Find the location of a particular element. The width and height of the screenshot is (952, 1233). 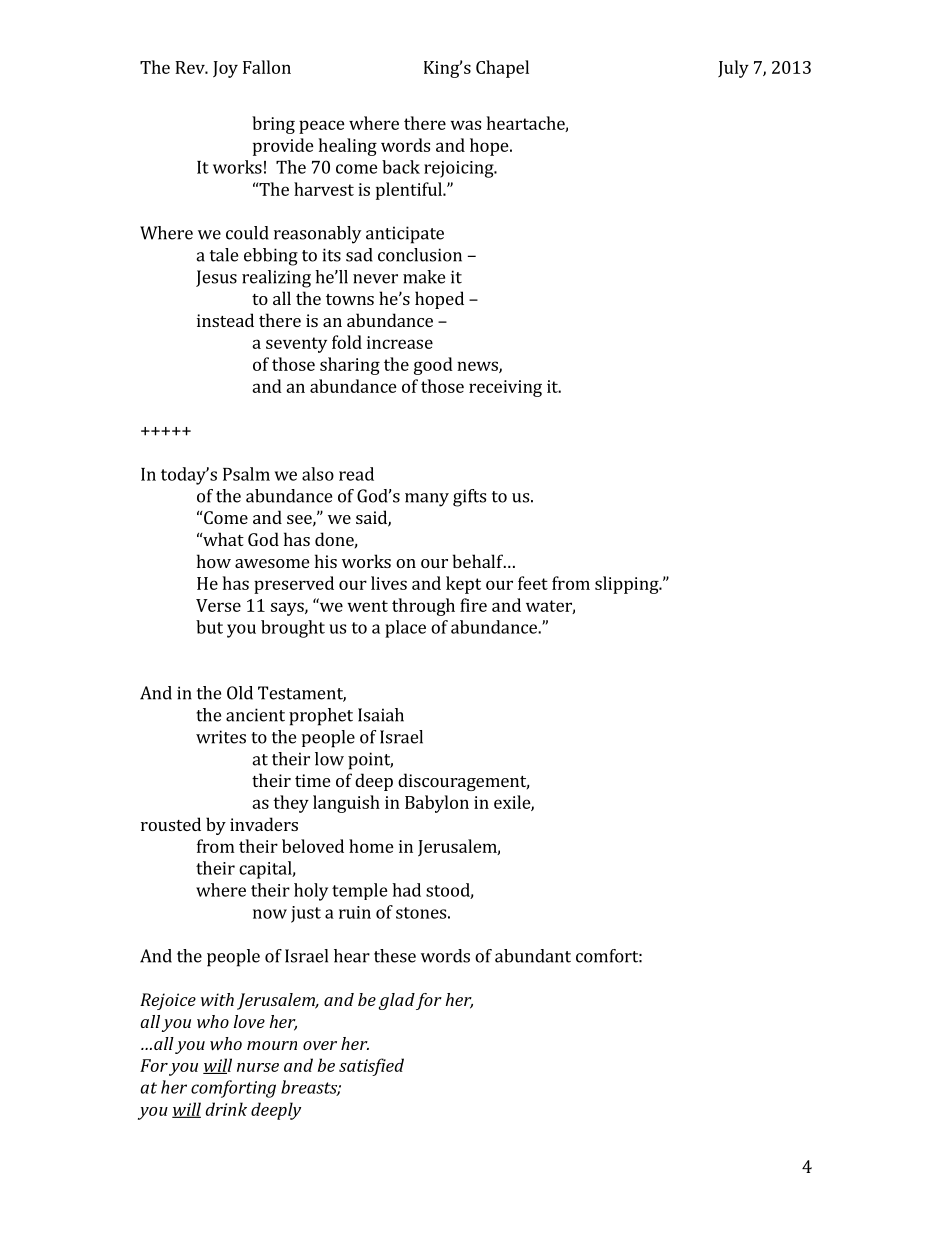

July is located at coordinates (733, 69).
